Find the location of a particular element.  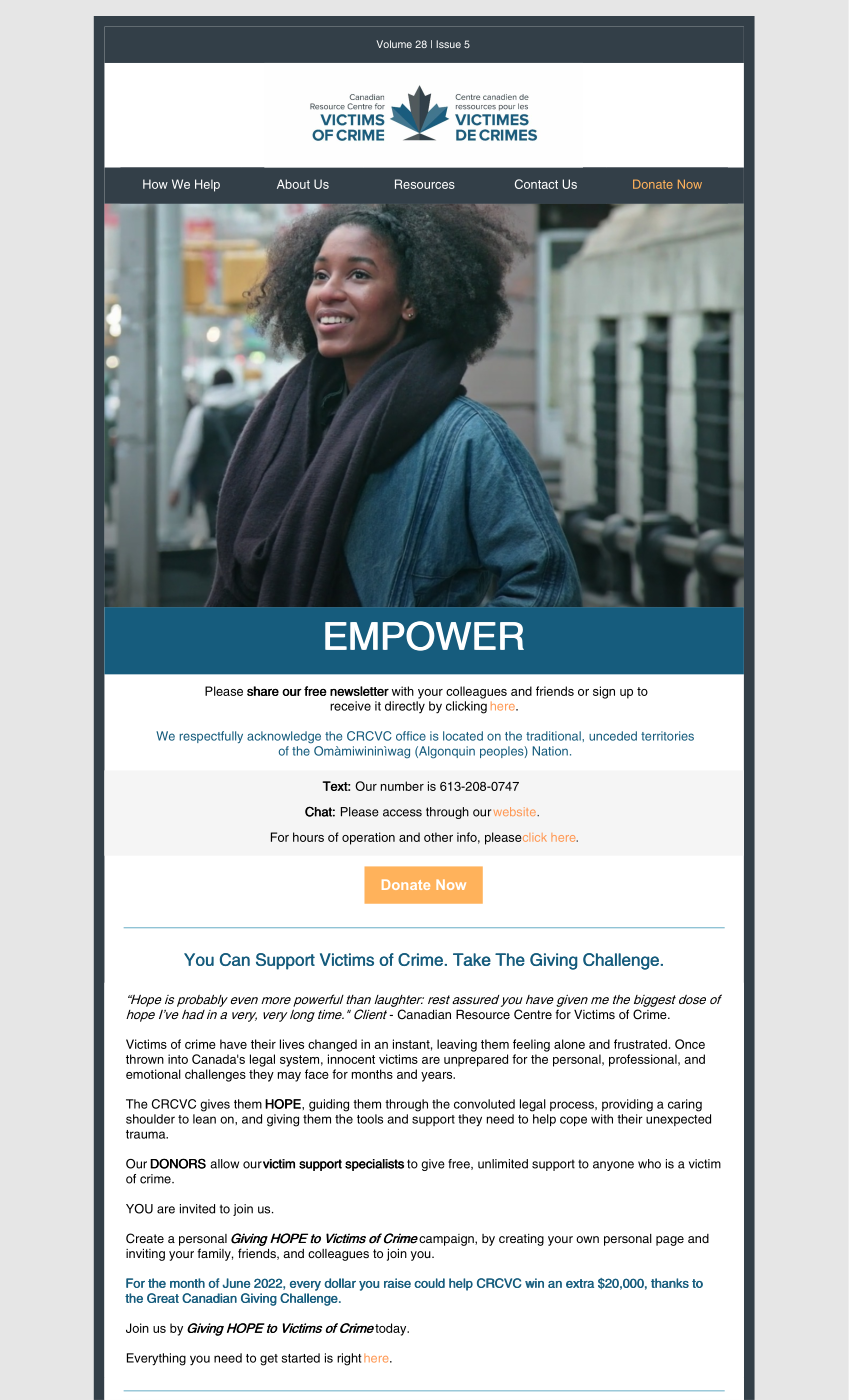

June is located at coordinates (236, 1283).
